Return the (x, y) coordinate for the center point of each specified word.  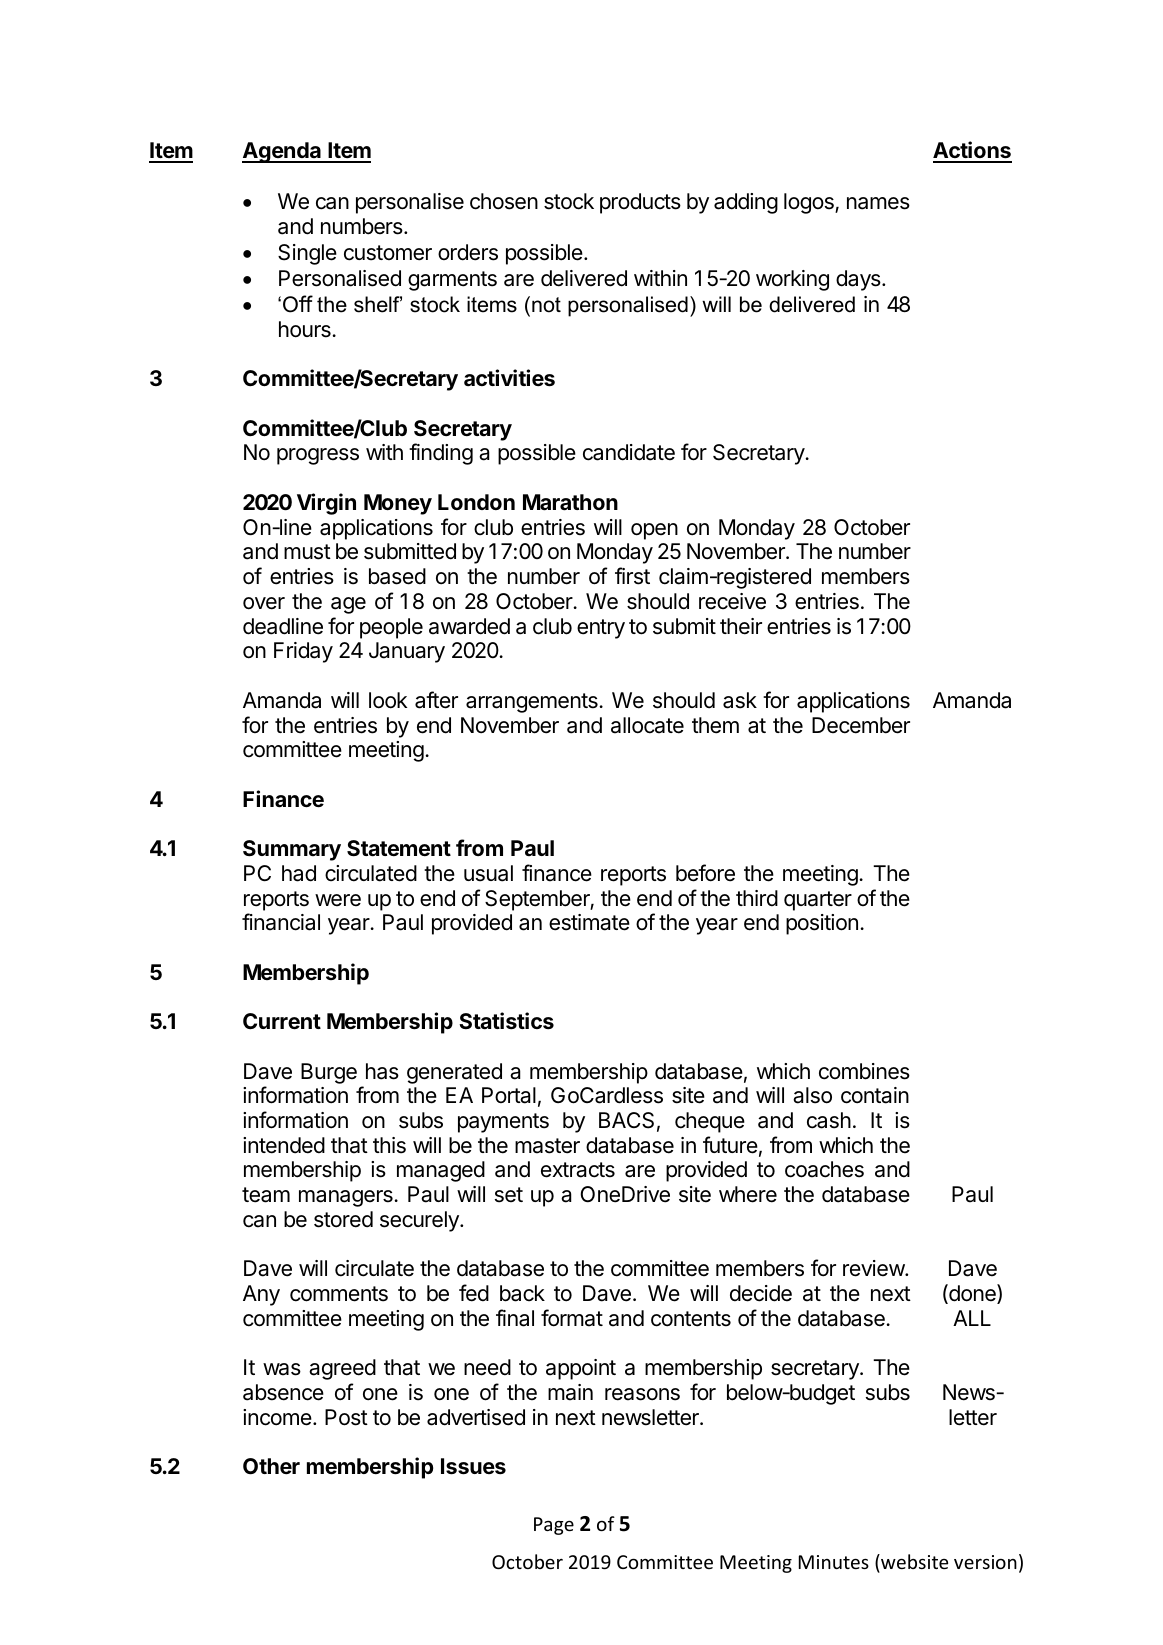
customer (388, 253)
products (640, 203)
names (878, 203)
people (391, 628)
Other (271, 1466)
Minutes (834, 1562)
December (861, 725)
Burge (329, 1073)
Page (554, 1526)
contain (875, 1095)
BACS (626, 1120)
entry (601, 629)
